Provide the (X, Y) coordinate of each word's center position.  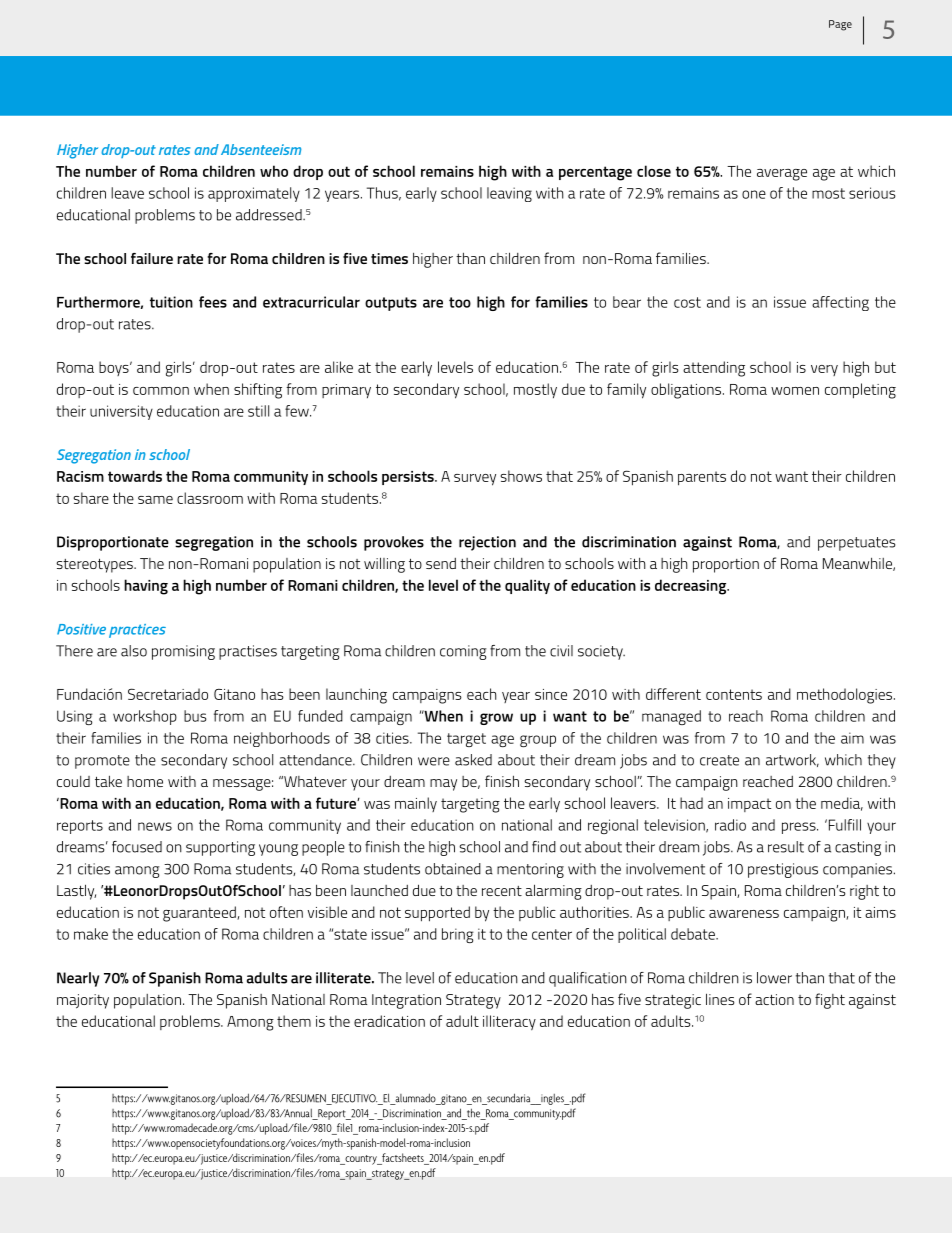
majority (83, 1001)
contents (734, 694)
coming (463, 652)
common (161, 391)
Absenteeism (261, 149)
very (824, 370)
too (460, 302)
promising (183, 652)
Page (840, 25)
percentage (595, 173)
